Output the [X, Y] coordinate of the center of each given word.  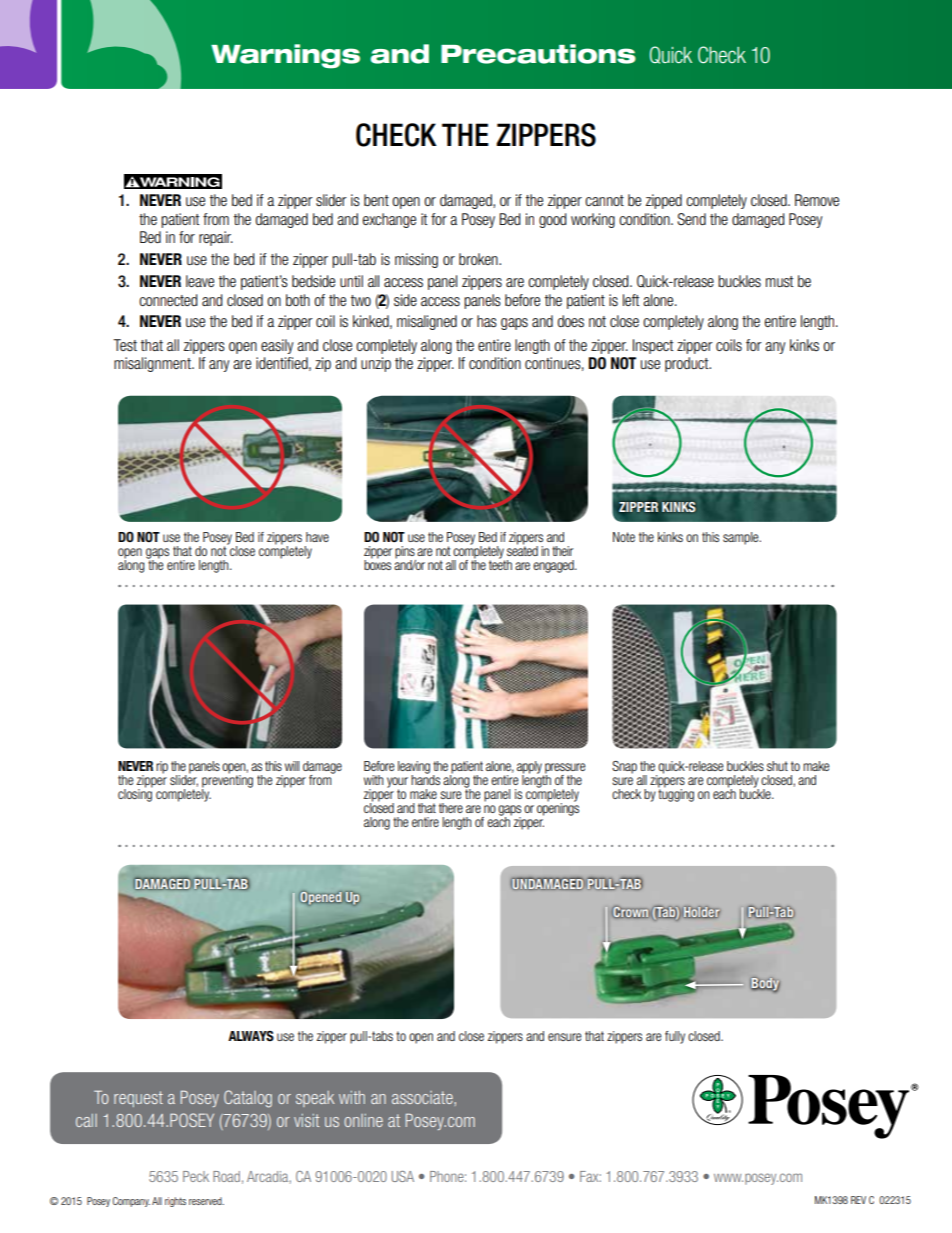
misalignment [153, 364]
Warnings [285, 56]
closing [135, 794]
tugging [676, 794]
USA [403, 1176]
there [451, 808]
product [688, 364]
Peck [196, 1176]
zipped [664, 201]
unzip [376, 364]
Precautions [538, 54]
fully [675, 1037]
